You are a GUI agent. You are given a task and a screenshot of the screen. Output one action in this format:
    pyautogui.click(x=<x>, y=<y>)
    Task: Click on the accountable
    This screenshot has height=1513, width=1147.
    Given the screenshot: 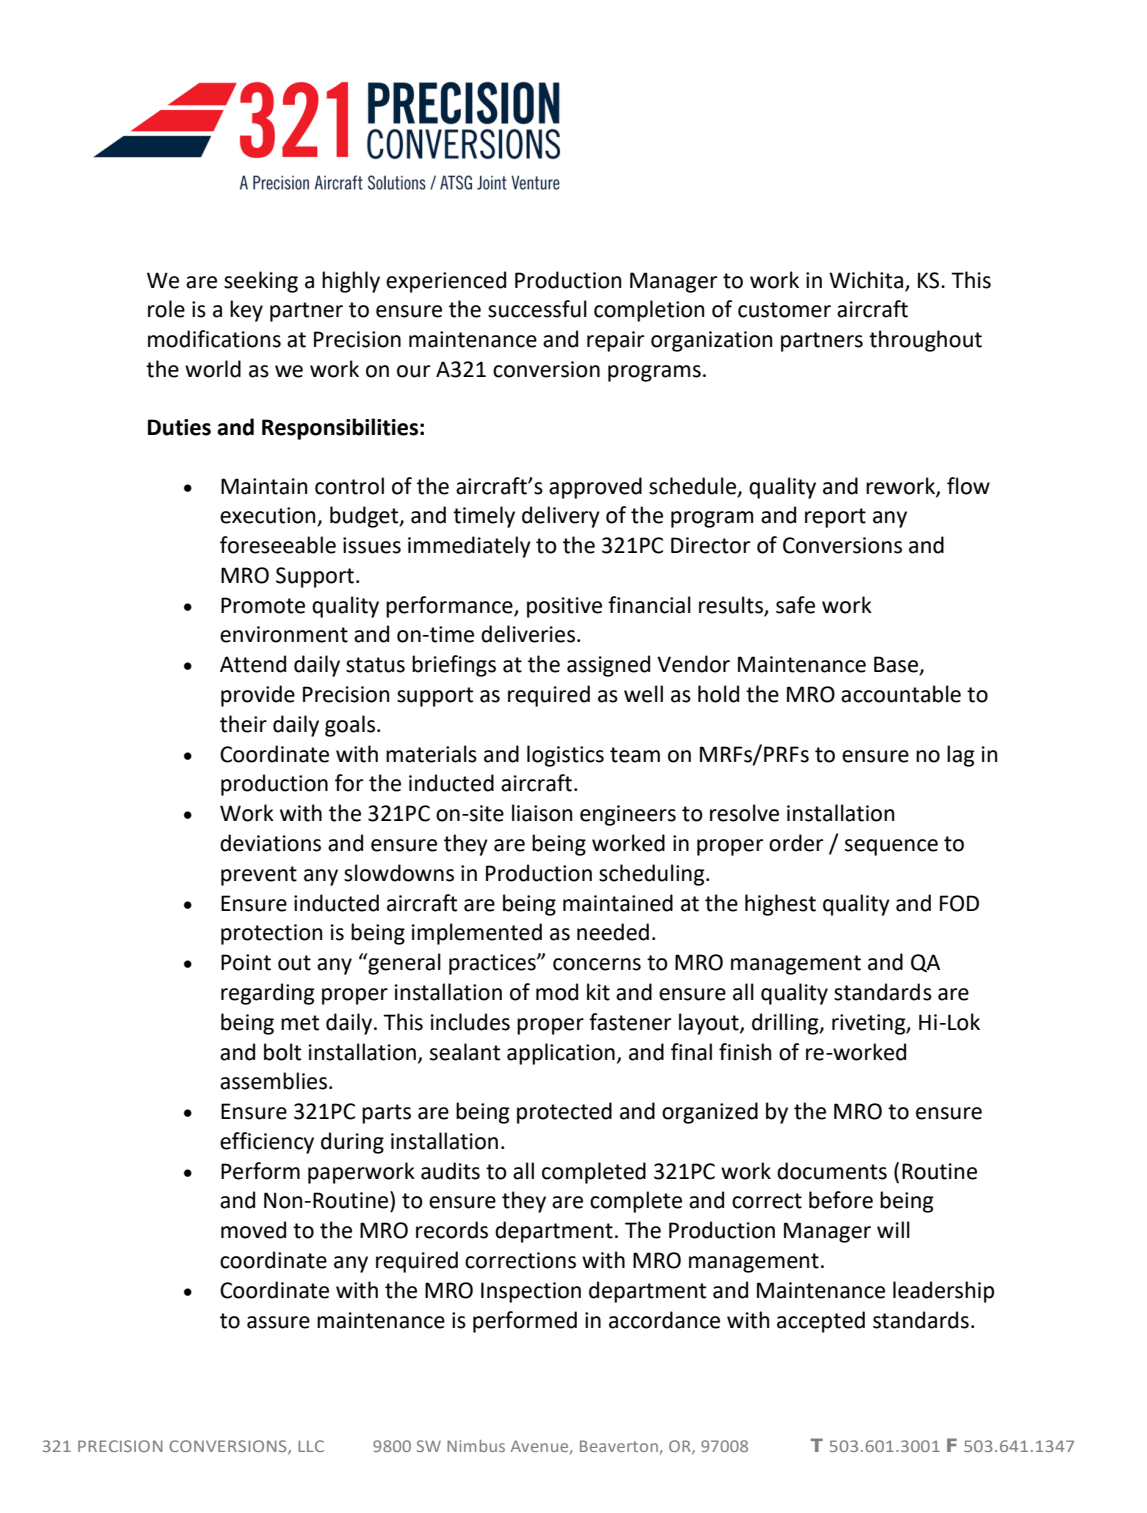 What is the action you would take?
    pyautogui.click(x=901, y=694)
